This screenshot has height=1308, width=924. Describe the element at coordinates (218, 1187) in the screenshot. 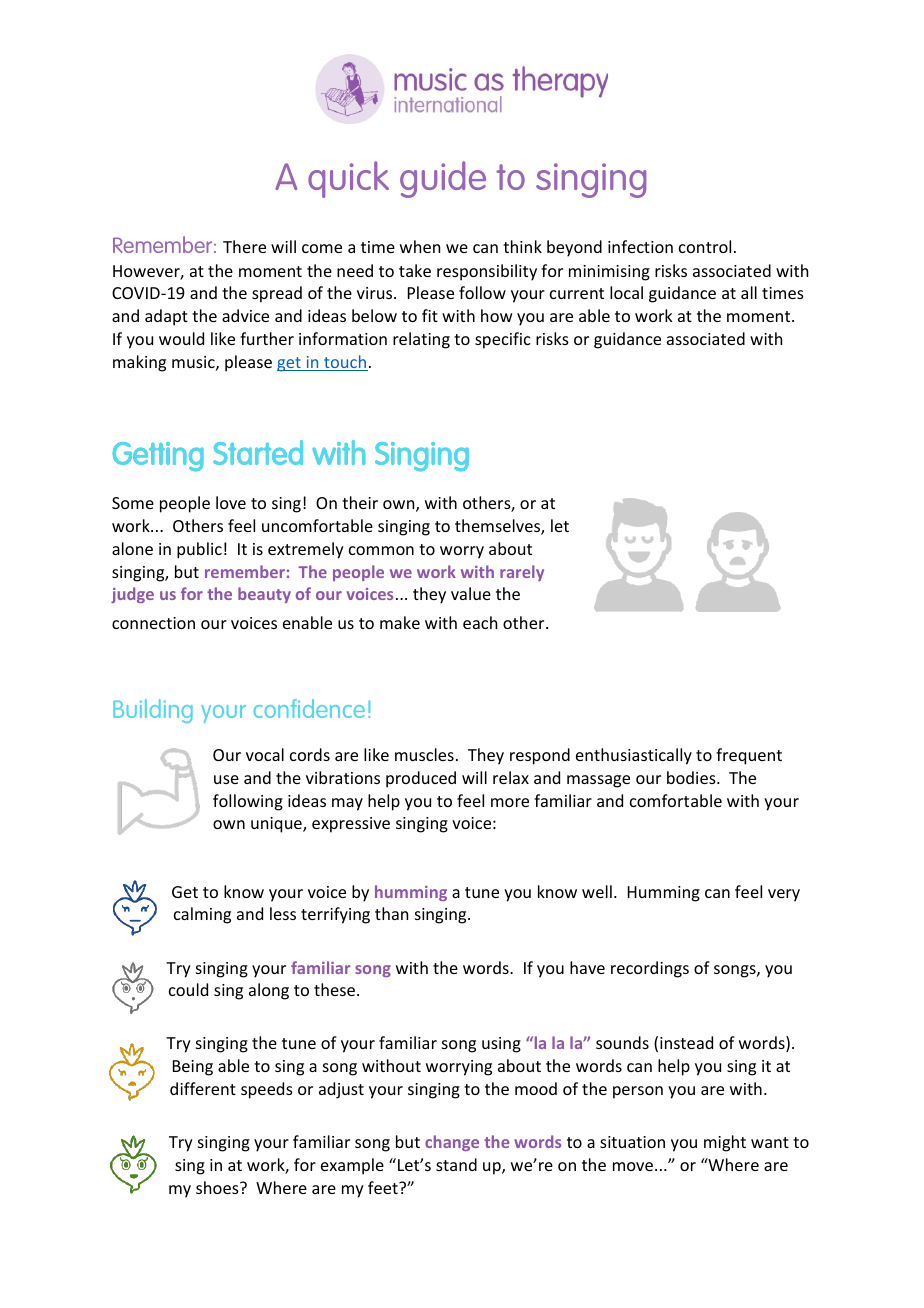

I see `shoes` at that location.
